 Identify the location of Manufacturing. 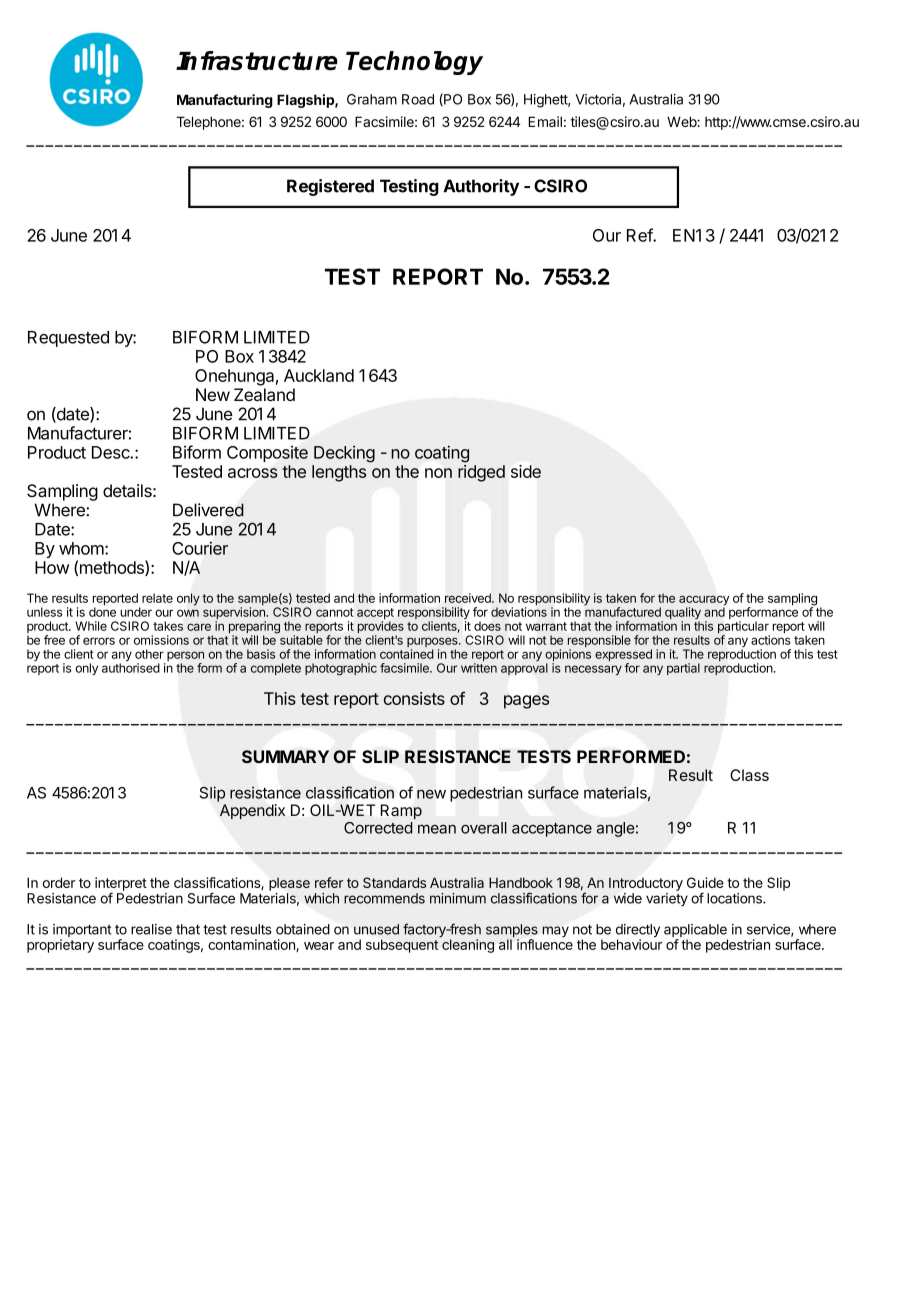
(225, 101).
